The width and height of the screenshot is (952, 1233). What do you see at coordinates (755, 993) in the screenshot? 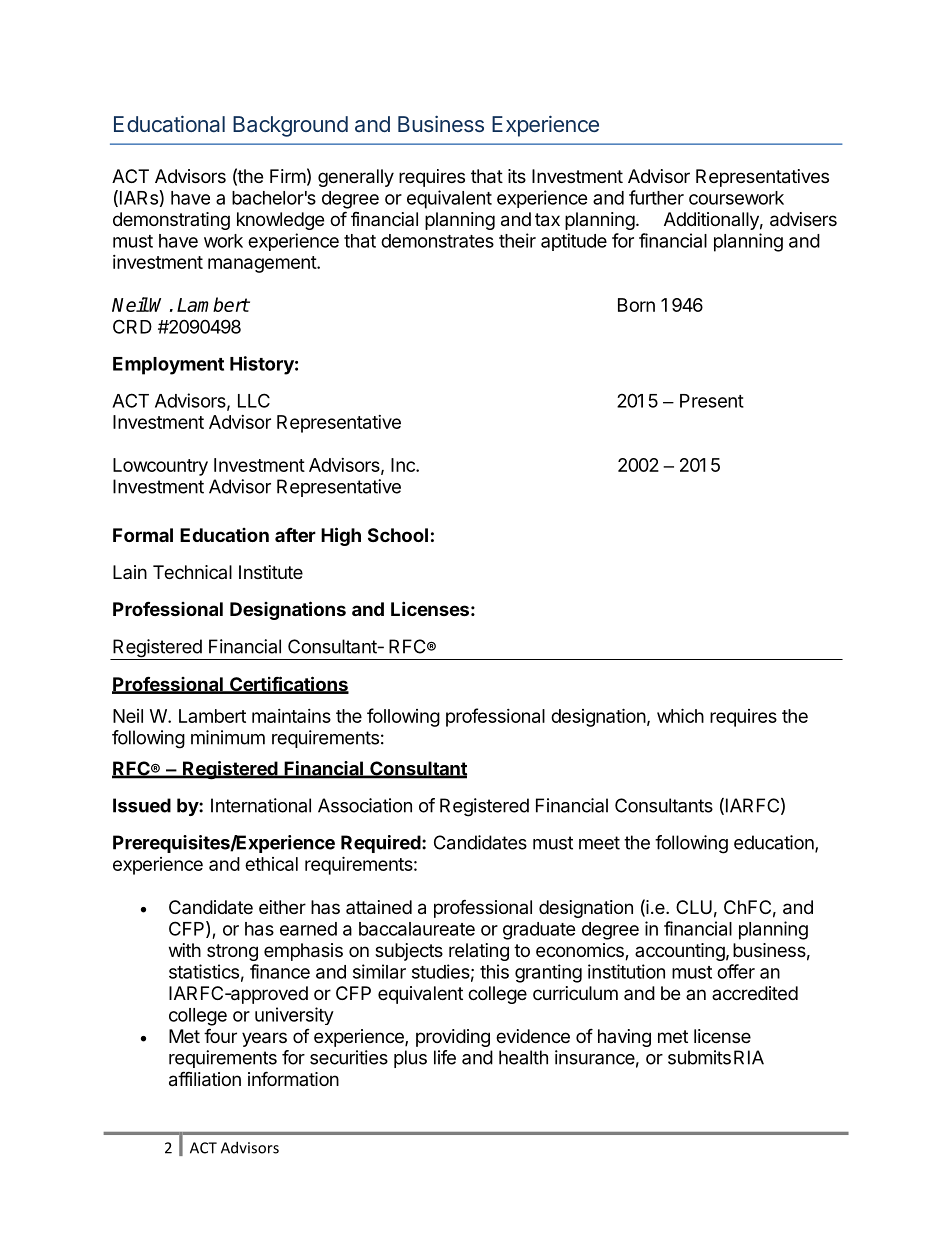
I see `accredited` at bounding box center [755, 993].
